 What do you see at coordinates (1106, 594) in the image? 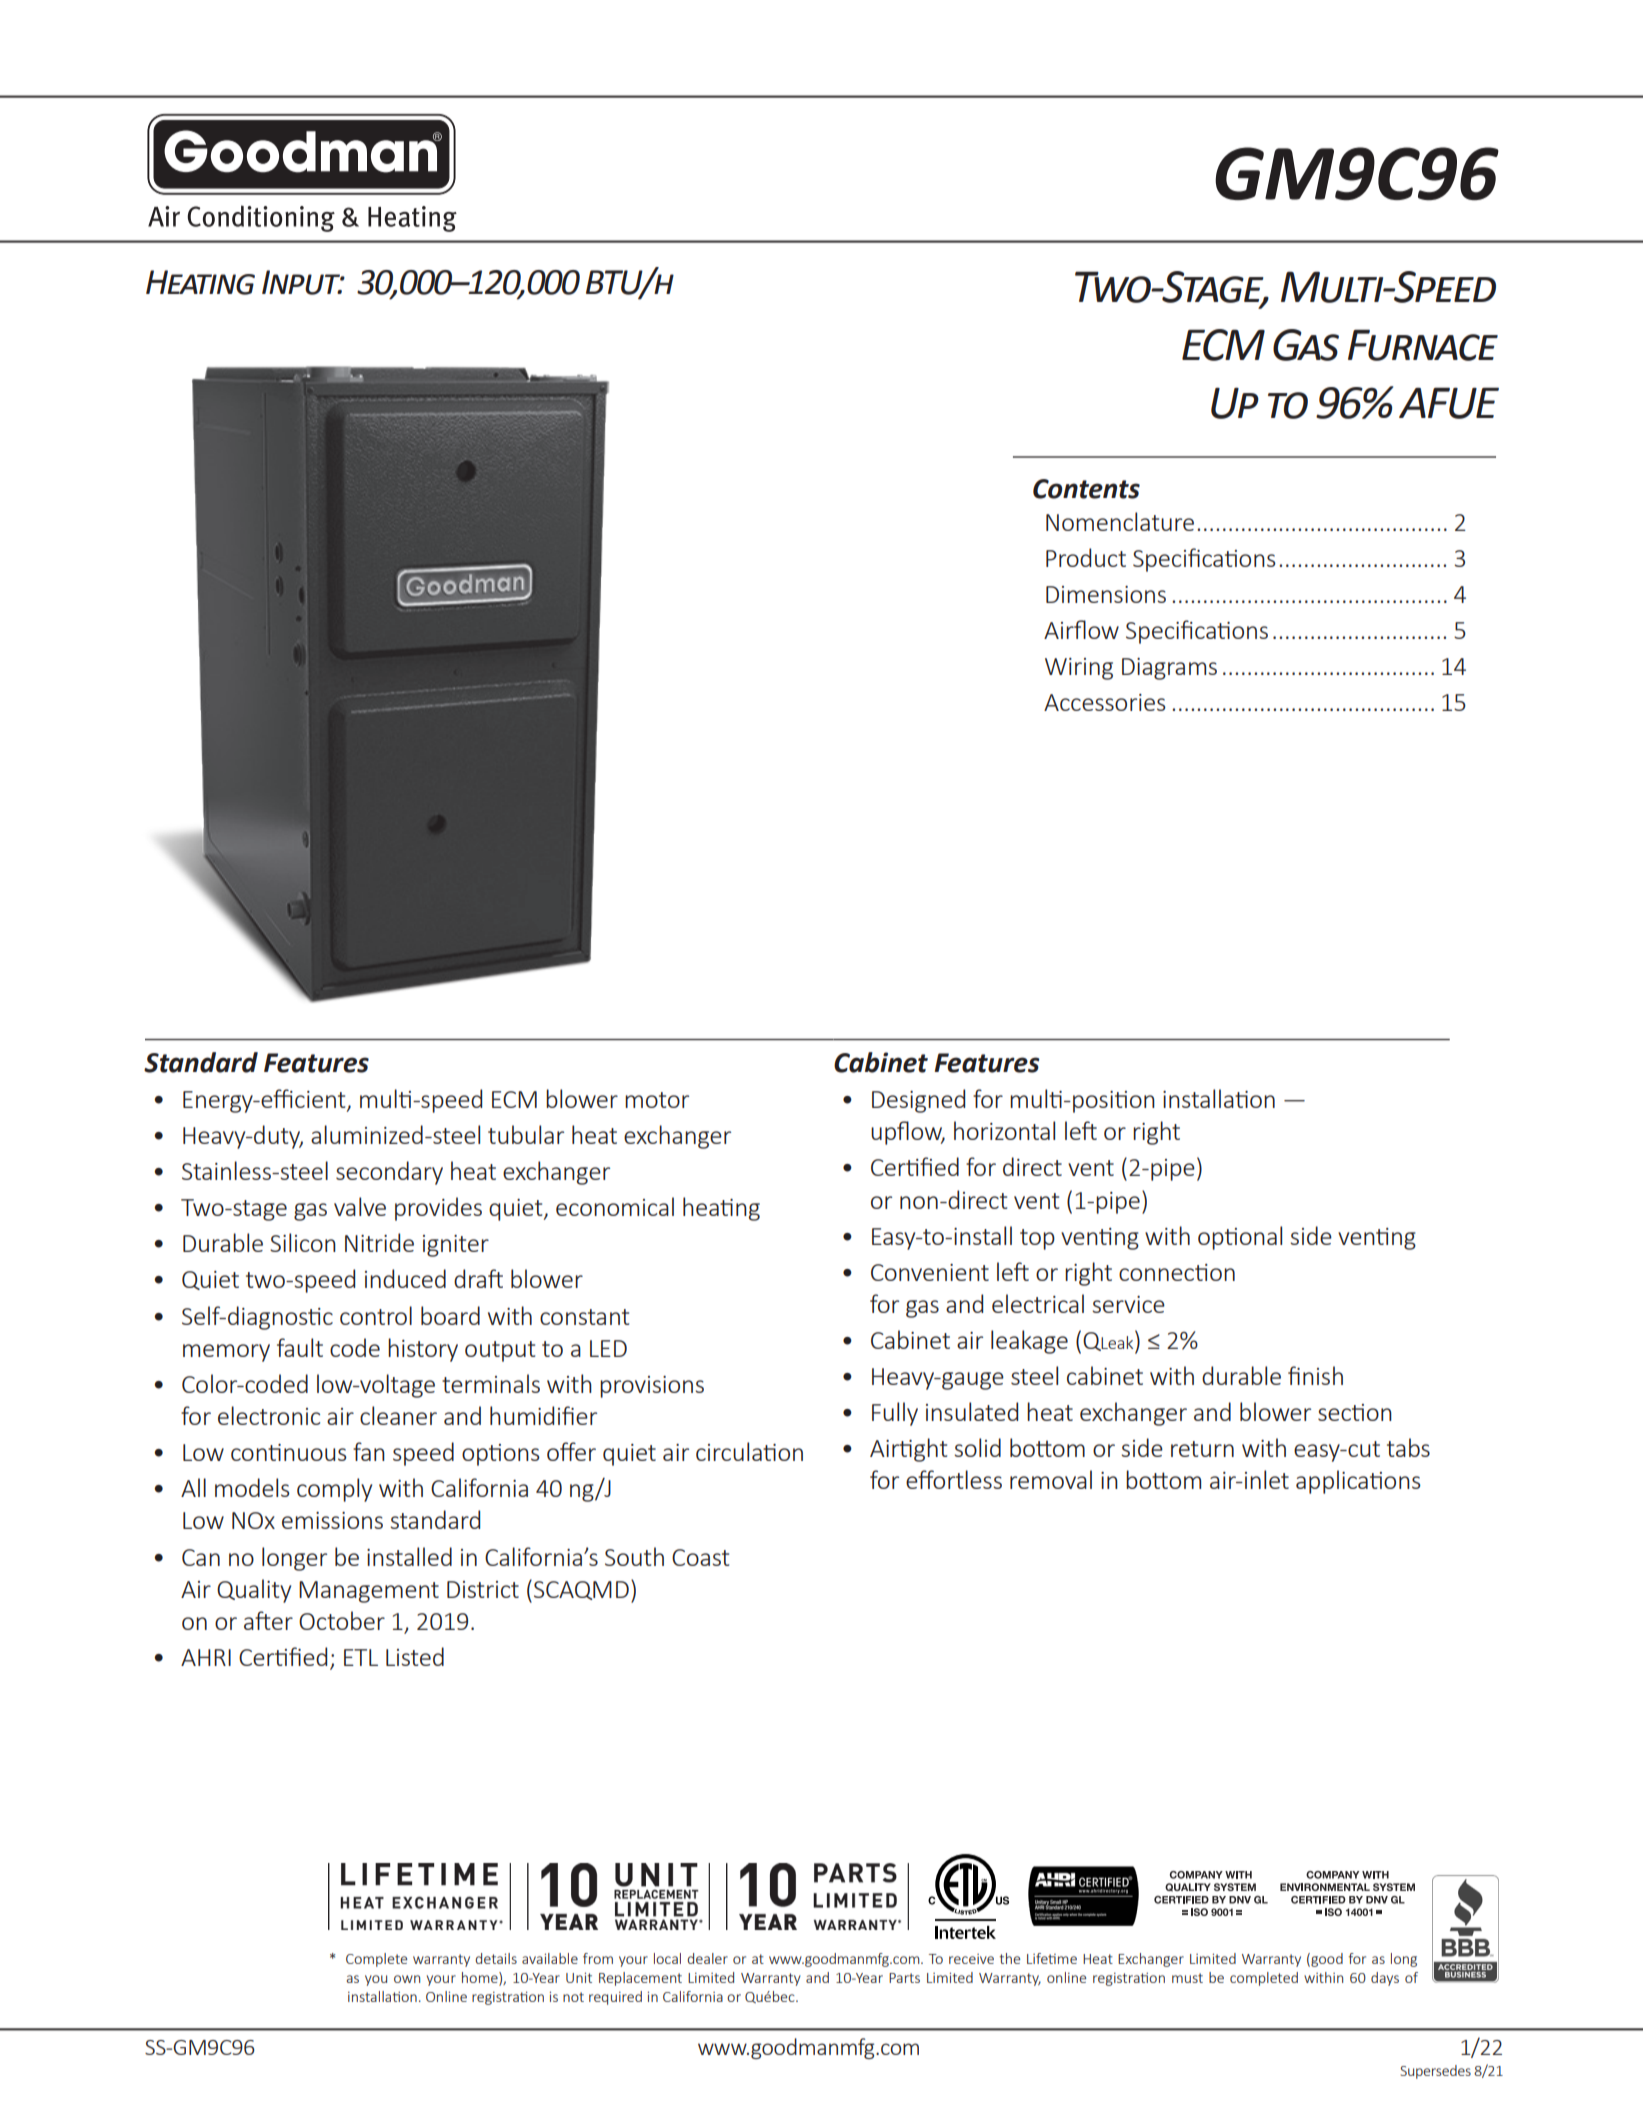
I see `Dimensions` at bounding box center [1106, 594].
